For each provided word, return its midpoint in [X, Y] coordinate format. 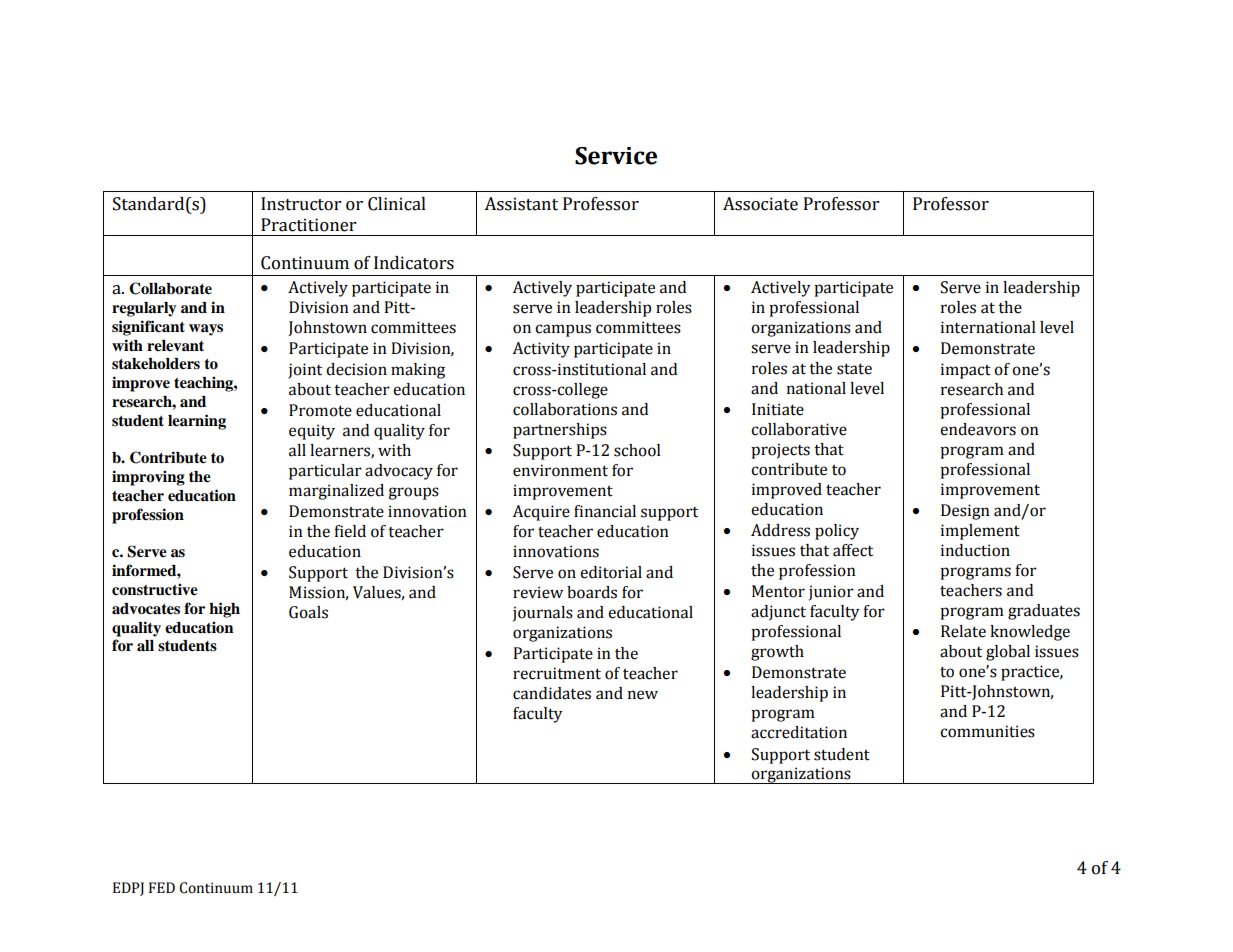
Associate [760, 204]
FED [162, 887]
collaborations [565, 409]
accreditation [799, 732]
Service [616, 156]
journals [543, 614]
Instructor [301, 204]
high [224, 610]
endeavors [978, 429]
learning [197, 422]
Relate [963, 631]
